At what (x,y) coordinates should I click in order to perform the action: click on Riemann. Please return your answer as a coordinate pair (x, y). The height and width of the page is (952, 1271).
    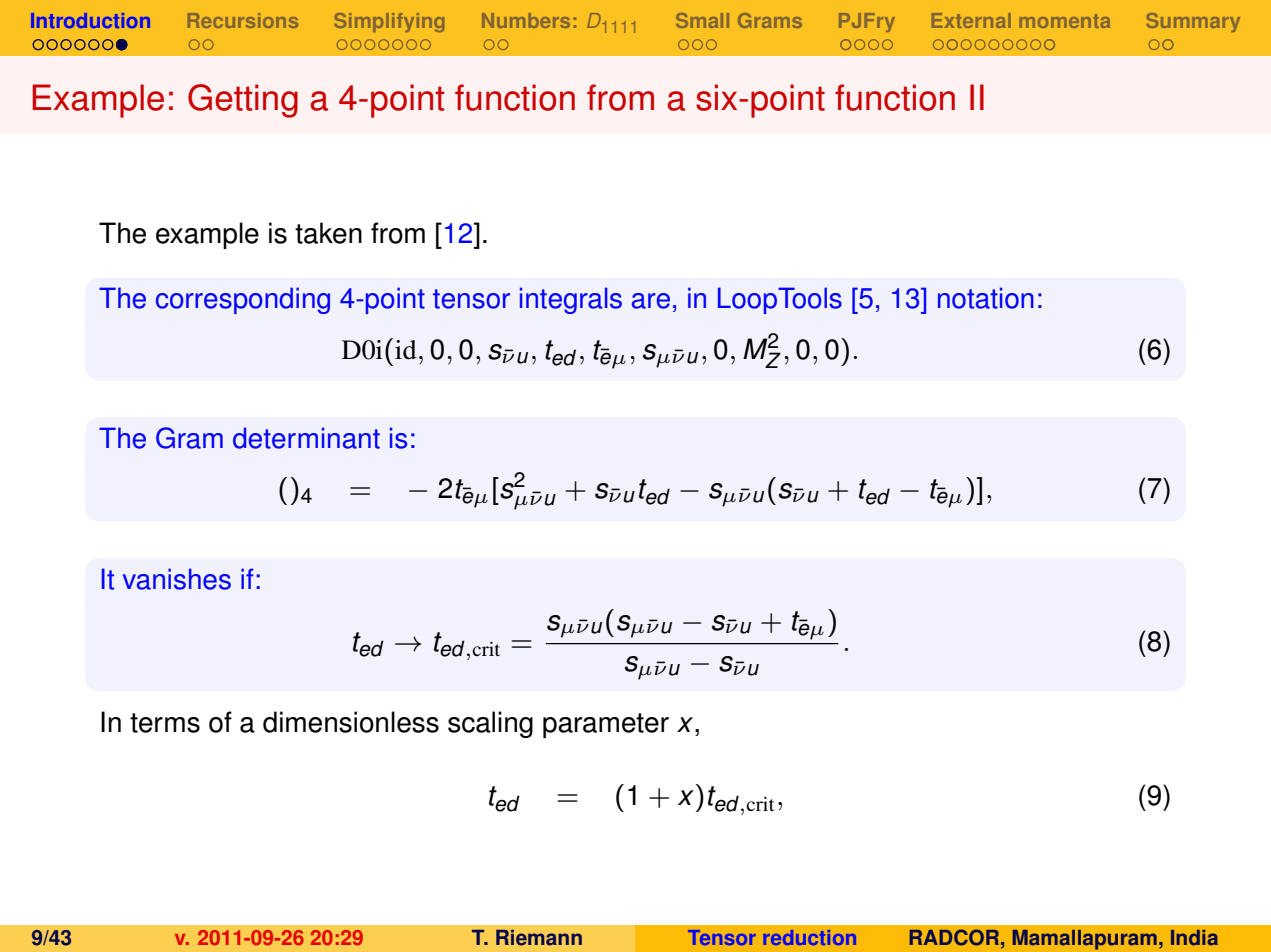
    Looking at the image, I should click on (539, 938).
